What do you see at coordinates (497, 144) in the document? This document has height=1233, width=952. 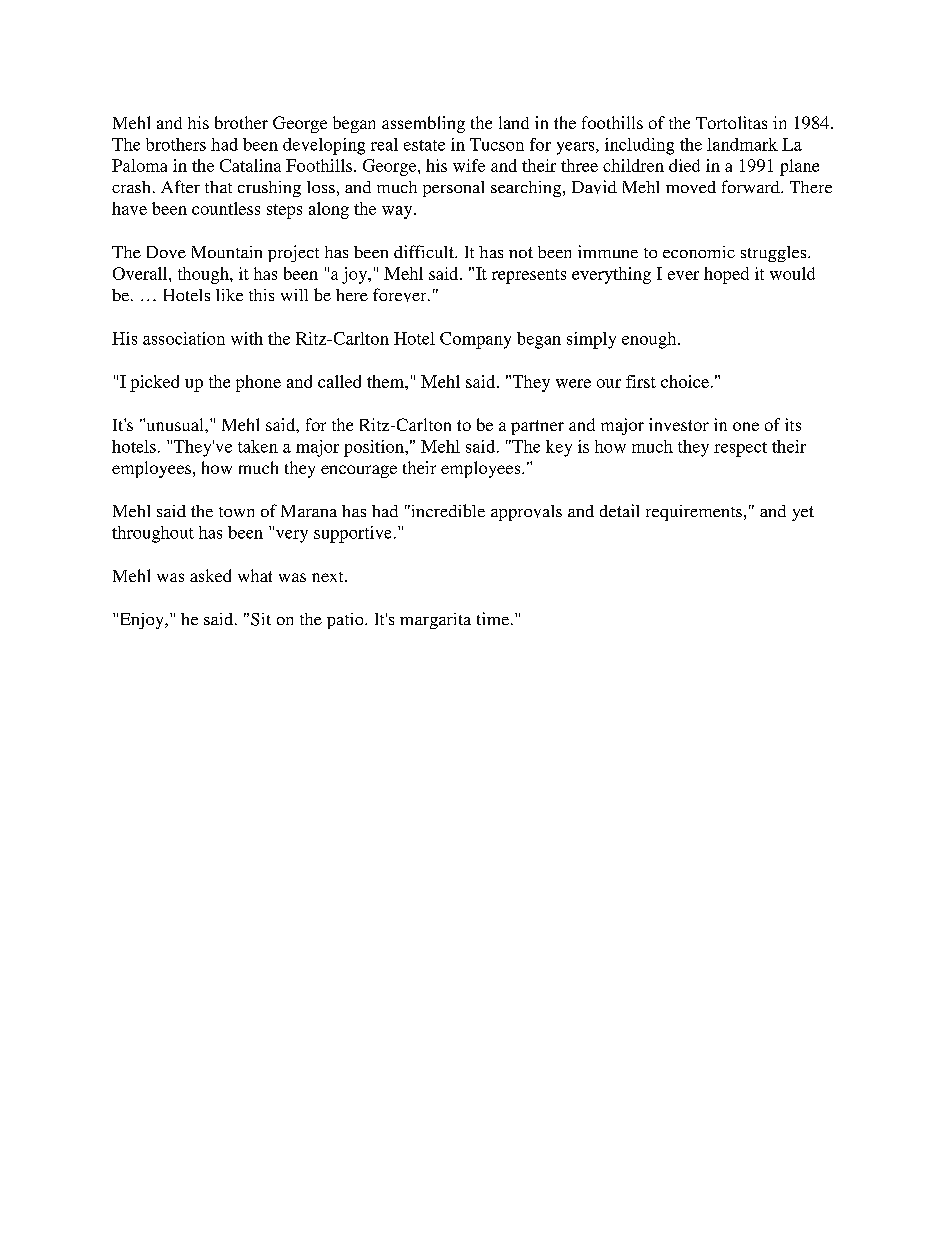 I see `Tucson` at bounding box center [497, 144].
